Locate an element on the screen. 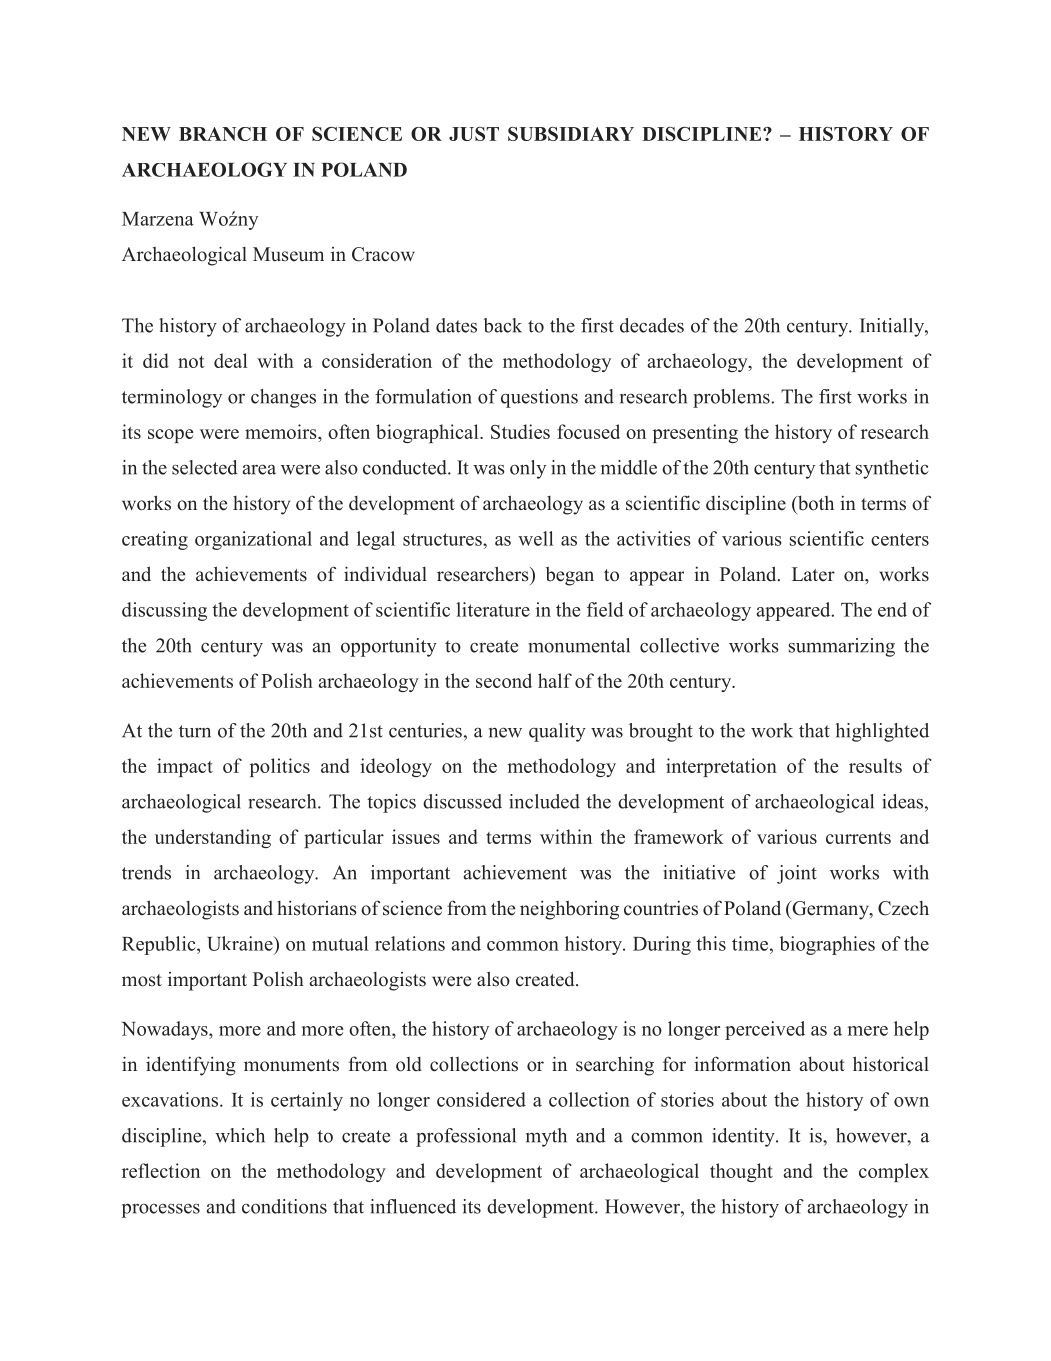 This screenshot has width=1051, height=1361. BRANCH is located at coordinates (223, 134).
